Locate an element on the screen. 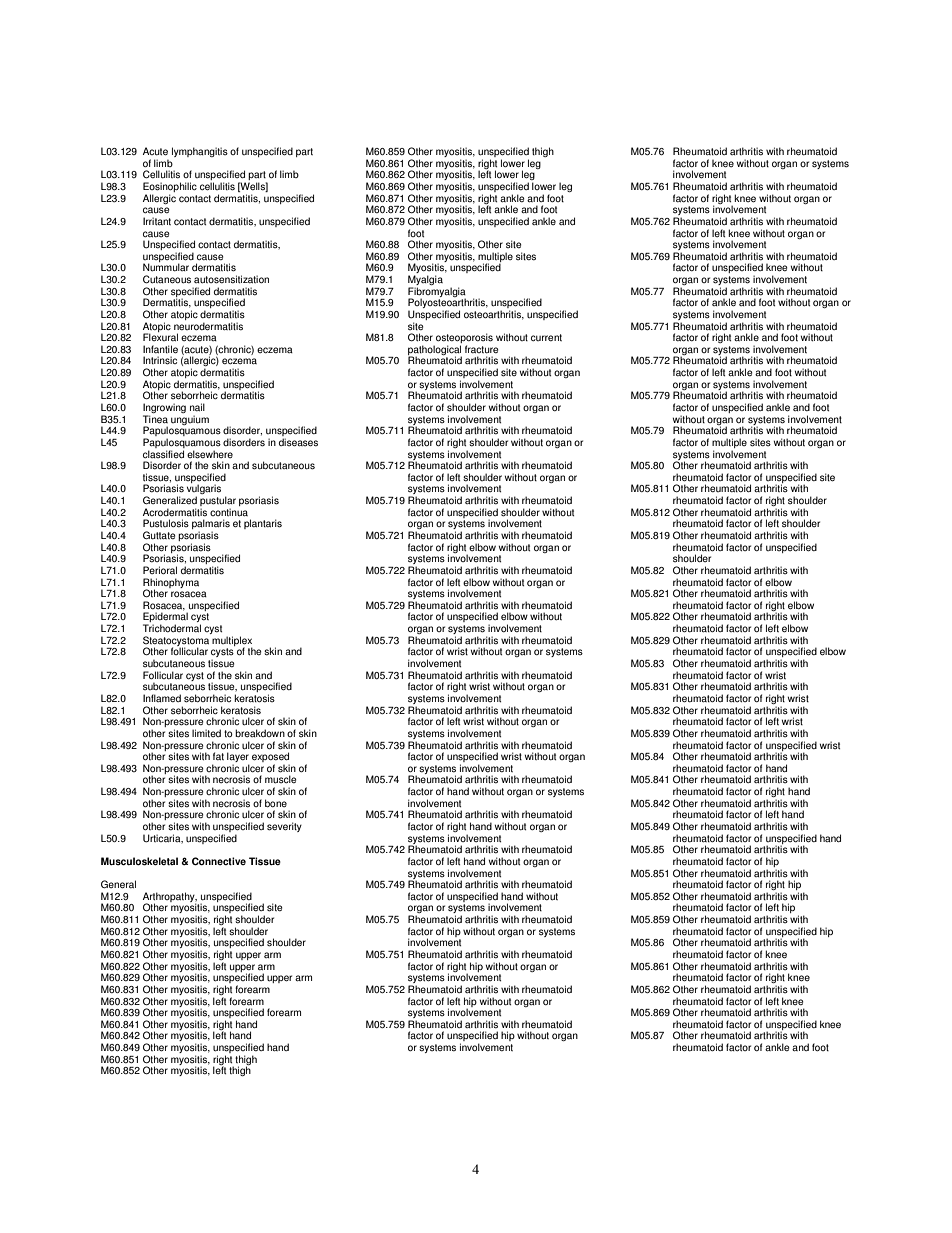 This screenshot has width=952, height=1233. Inflamed is located at coordinates (162, 698).
